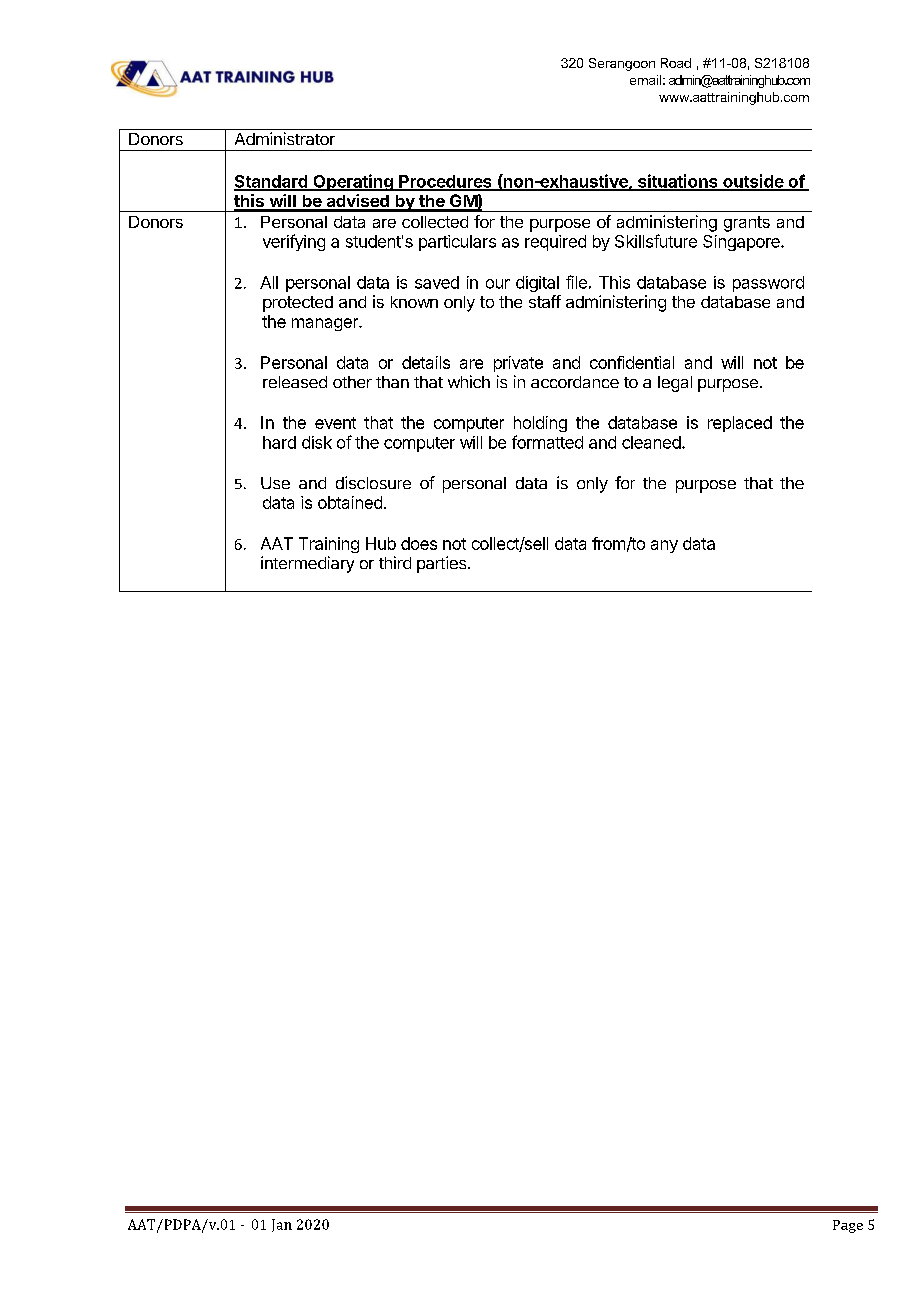  What do you see at coordinates (353, 182) in the screenshot?
I see `Operating` at bounding box center [353, 182].
